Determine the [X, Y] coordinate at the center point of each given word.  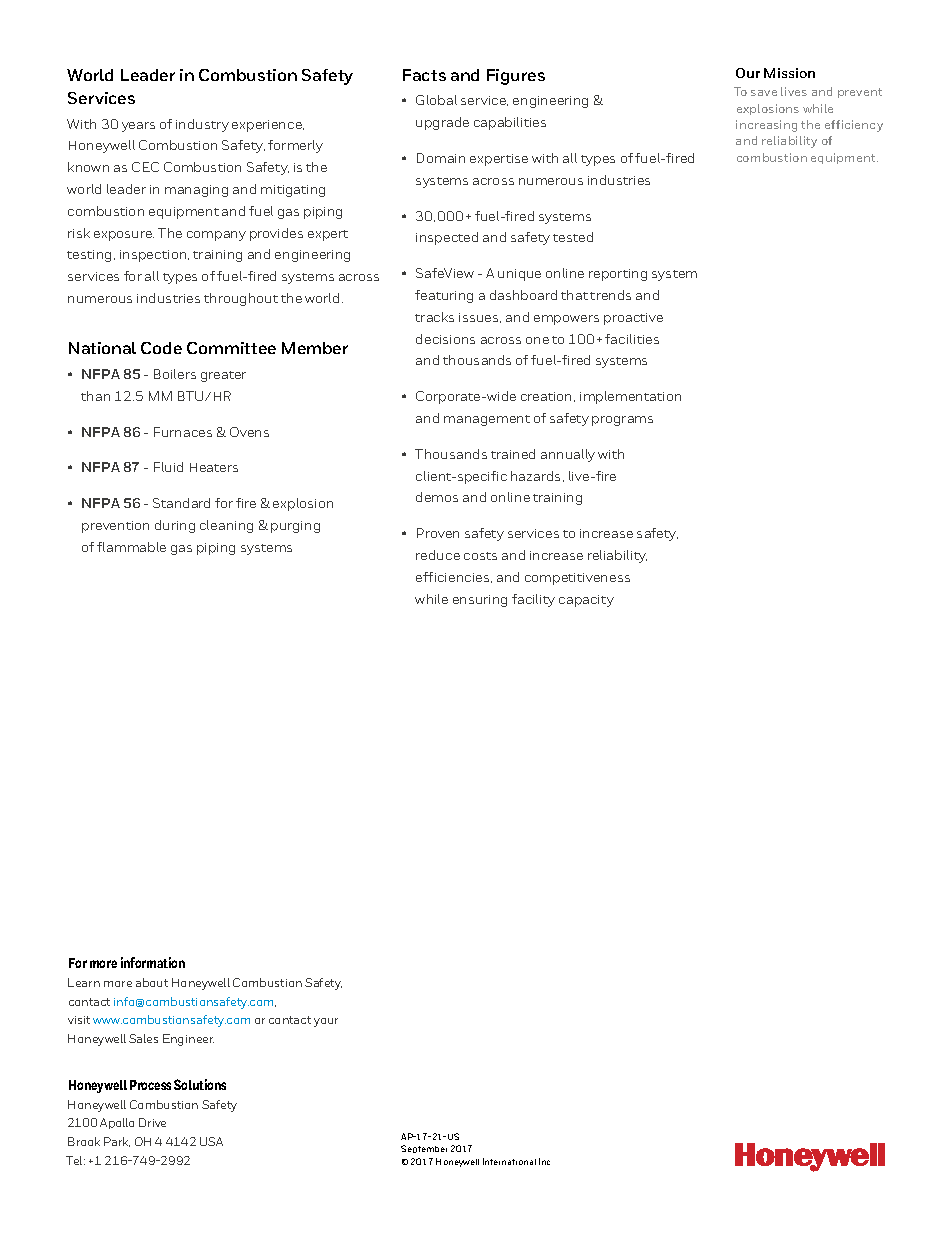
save [764, 93]
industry [202, 125]
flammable [131, 547]
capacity [586, 601]
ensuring [480, 601]
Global [436, 100]
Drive [152, 1122]
